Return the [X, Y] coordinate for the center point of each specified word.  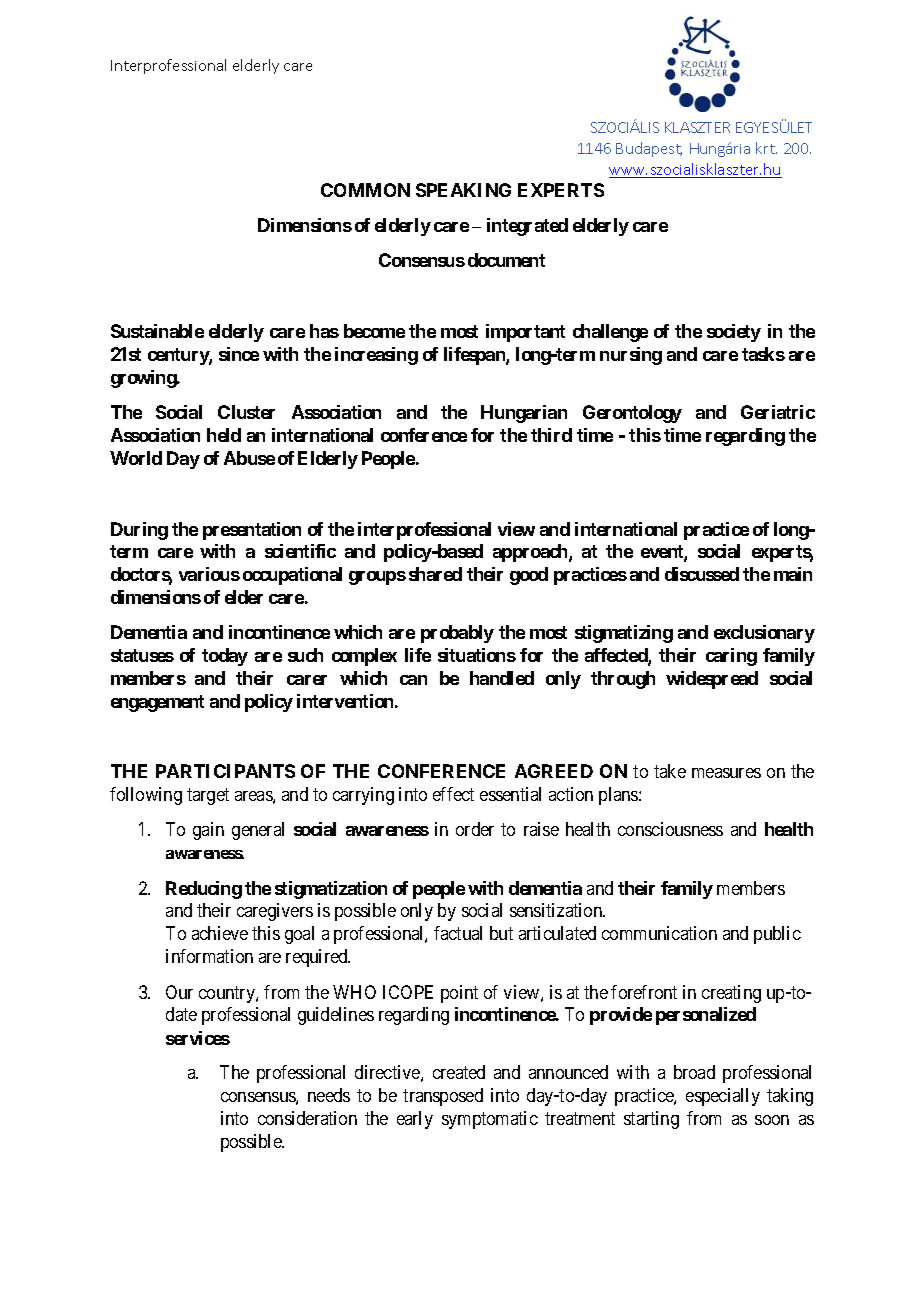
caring [731, 657]
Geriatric [778, 412]
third [551, 435]
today [225, 657]
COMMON [365, 190]
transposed [443, 1097]
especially [723, 1097]
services [198, 1038]
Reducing [204, 890]
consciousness [670, 829]
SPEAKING [463, 190]
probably [457, 634]
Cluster [246, 412]
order [475, 829]
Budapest [649, 149]
